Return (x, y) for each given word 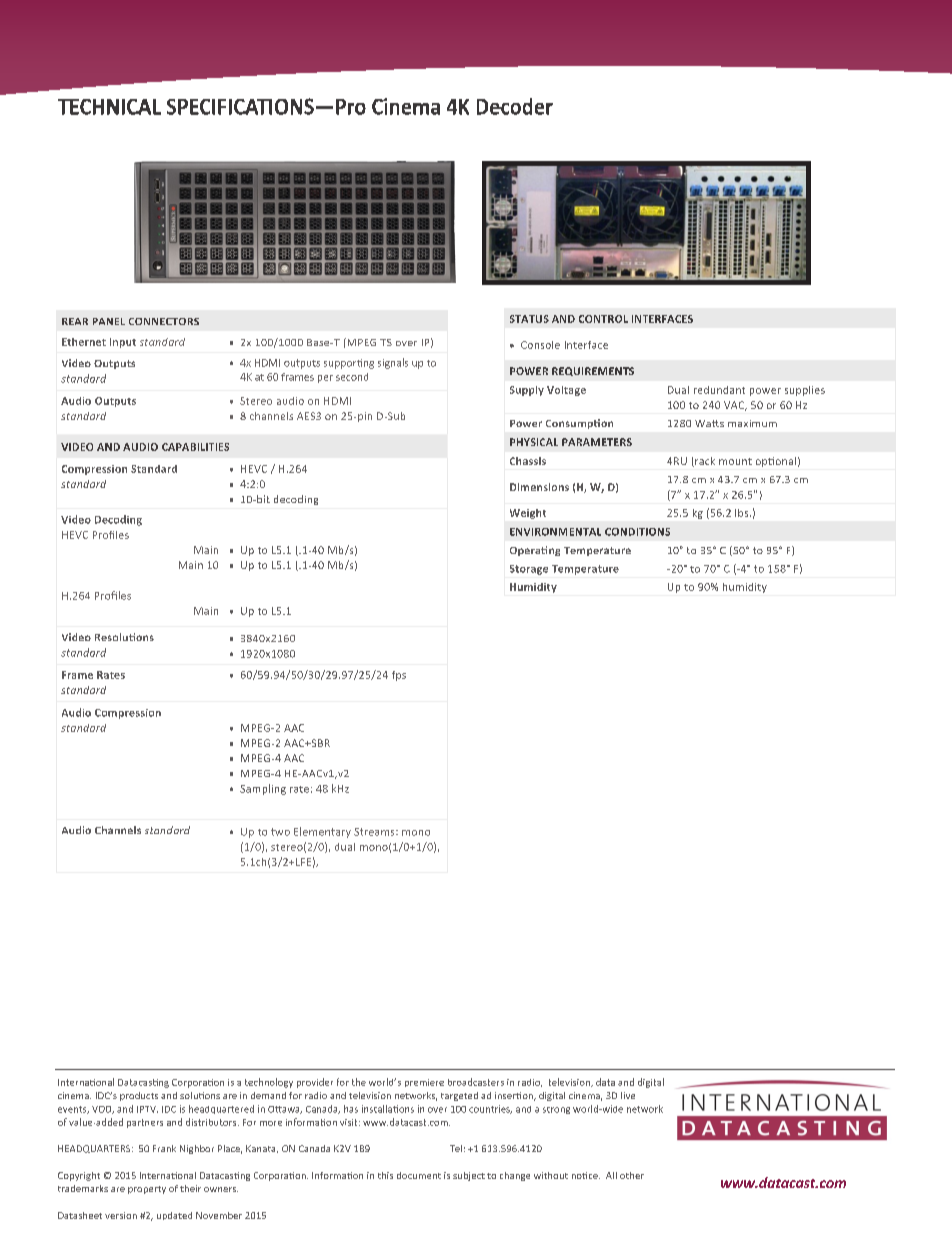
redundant (719, 390)
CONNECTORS (164, 321)
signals (393, 363)
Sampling (263, 789)
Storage (529, 570)
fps (399, 676)
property (147, 1190)
